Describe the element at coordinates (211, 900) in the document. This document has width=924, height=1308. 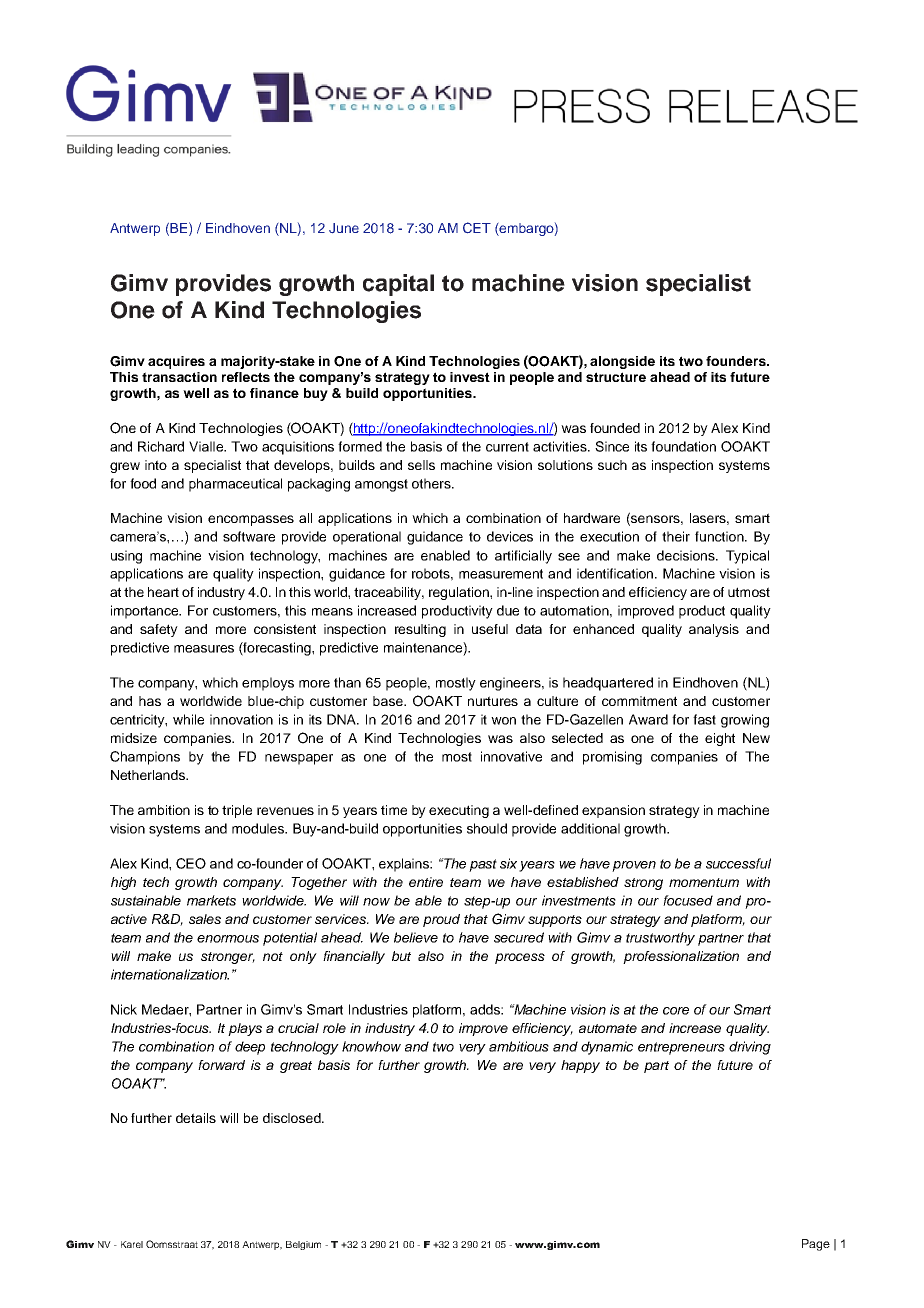
I see `markets` at that location.
